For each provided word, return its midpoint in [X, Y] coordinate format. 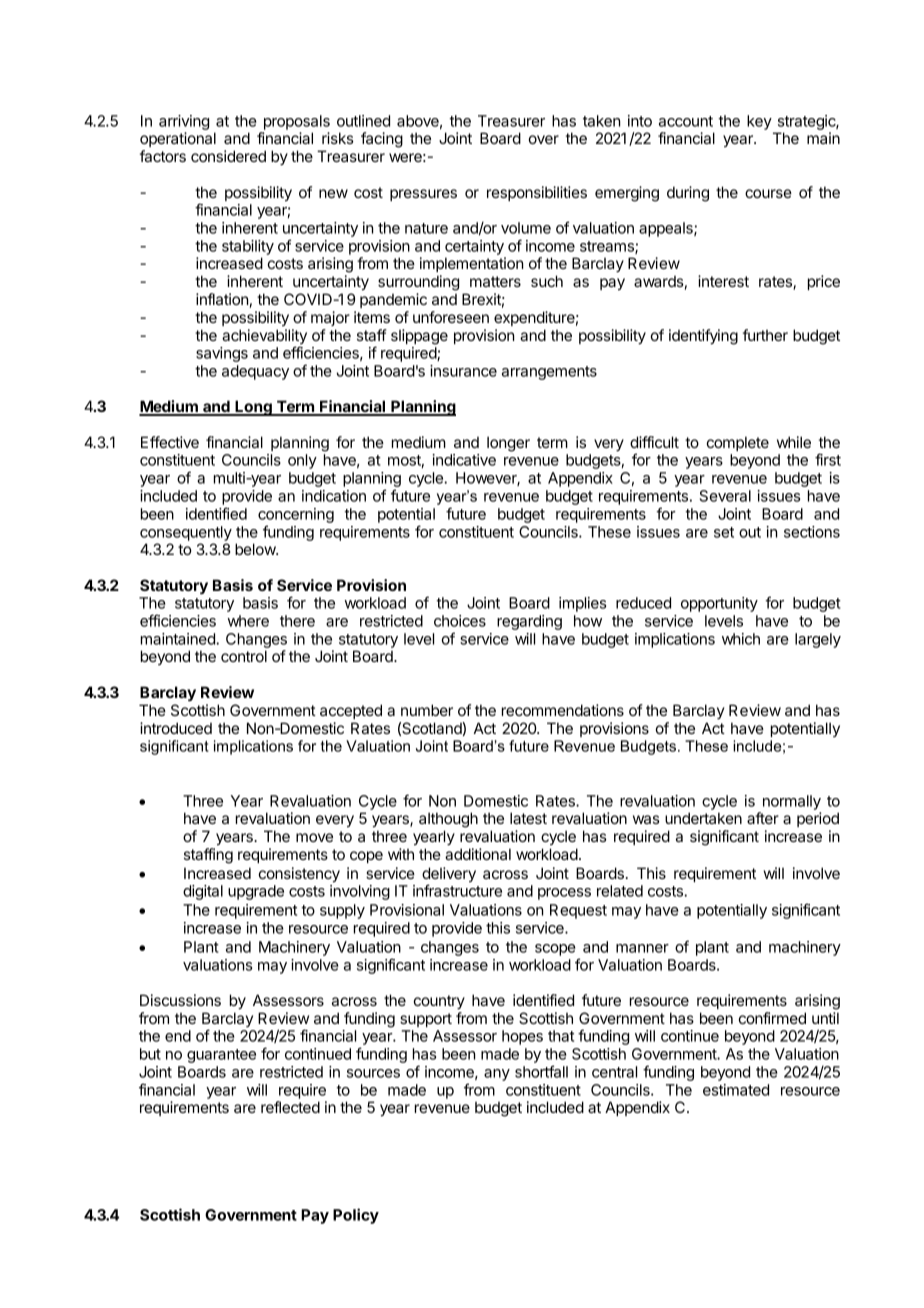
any [497, 1075]
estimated [736, 1090]
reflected [290, 1107]
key [759, 122]
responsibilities [537, 193]
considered [228, 156]
